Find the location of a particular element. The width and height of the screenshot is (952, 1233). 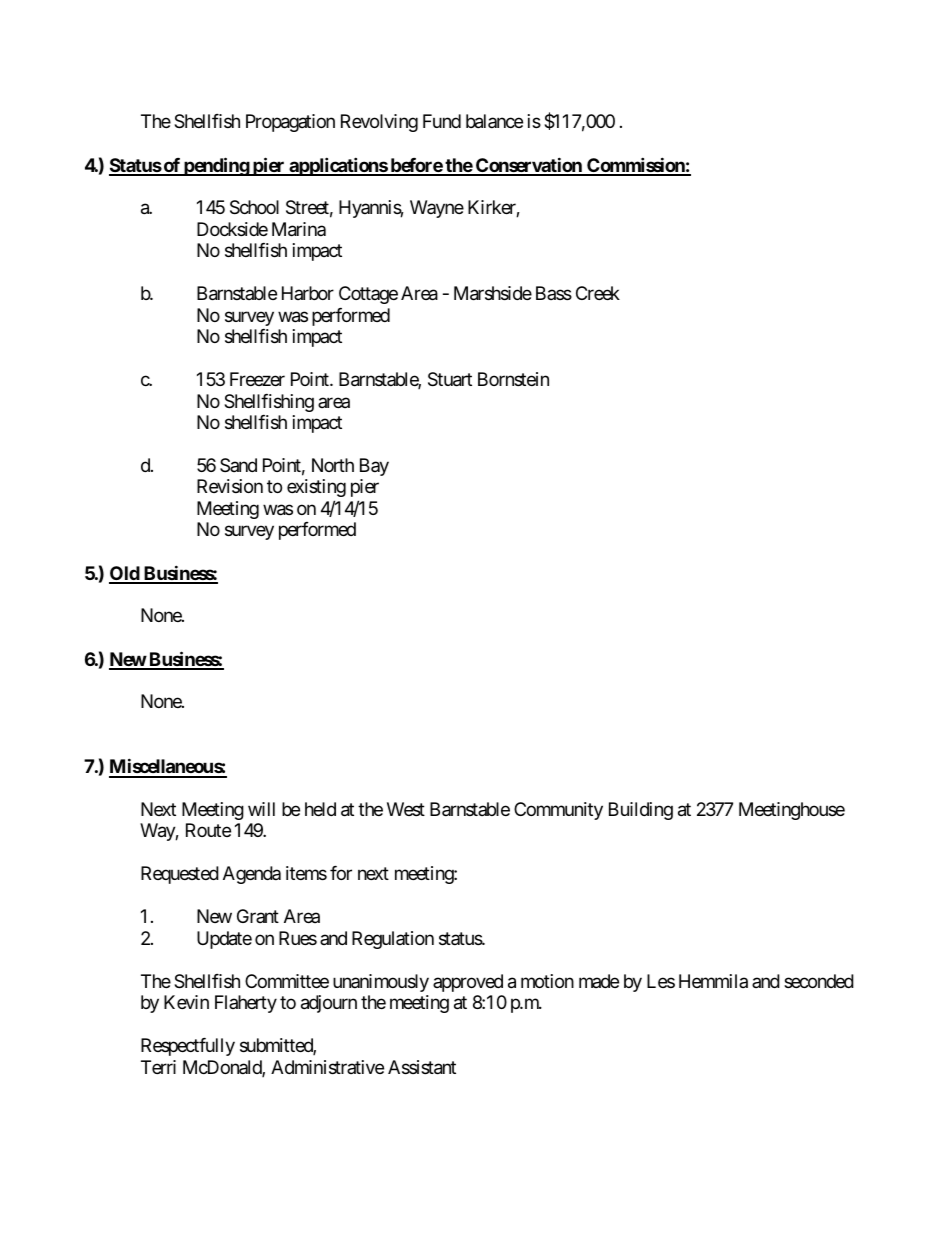

Respectfully is located at coordinates (188, 1047).
